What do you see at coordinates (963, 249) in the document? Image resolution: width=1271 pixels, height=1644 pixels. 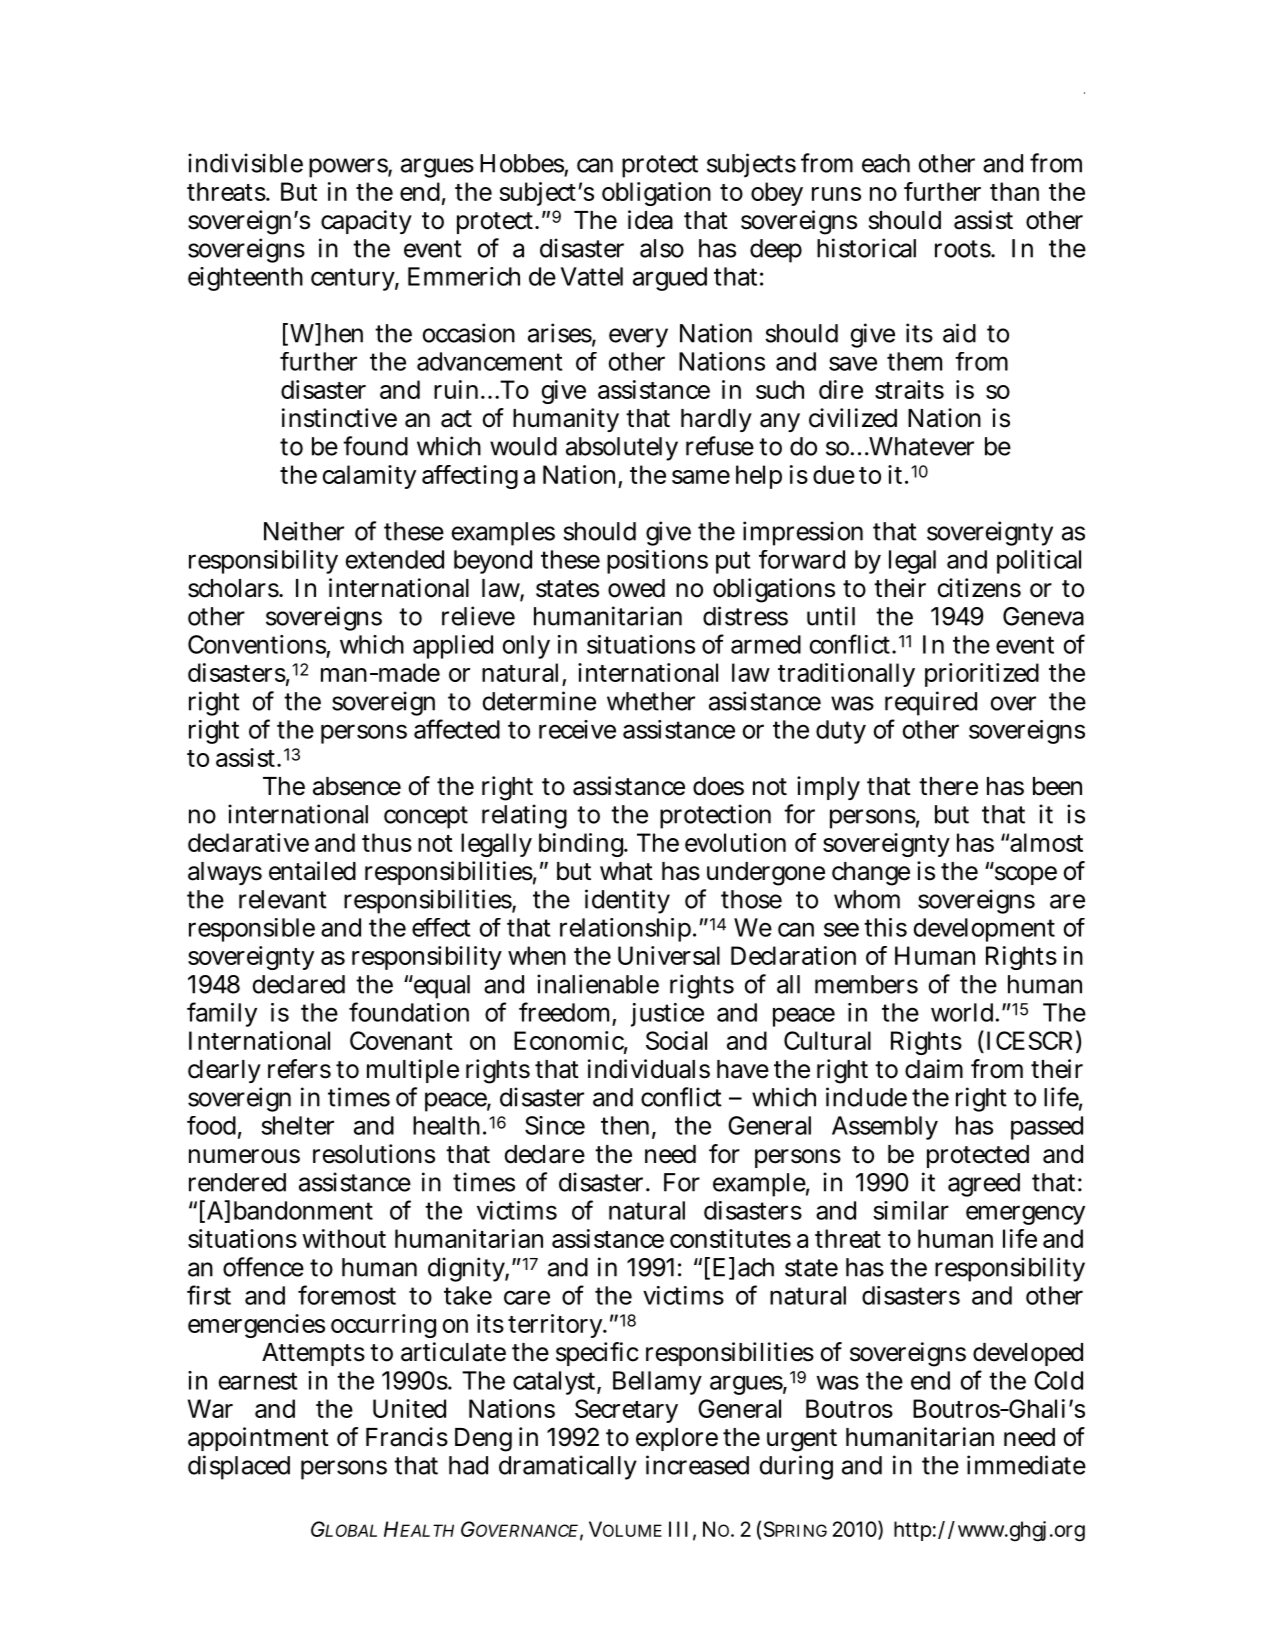 I see `roots` at bounding box center [963, 249].
